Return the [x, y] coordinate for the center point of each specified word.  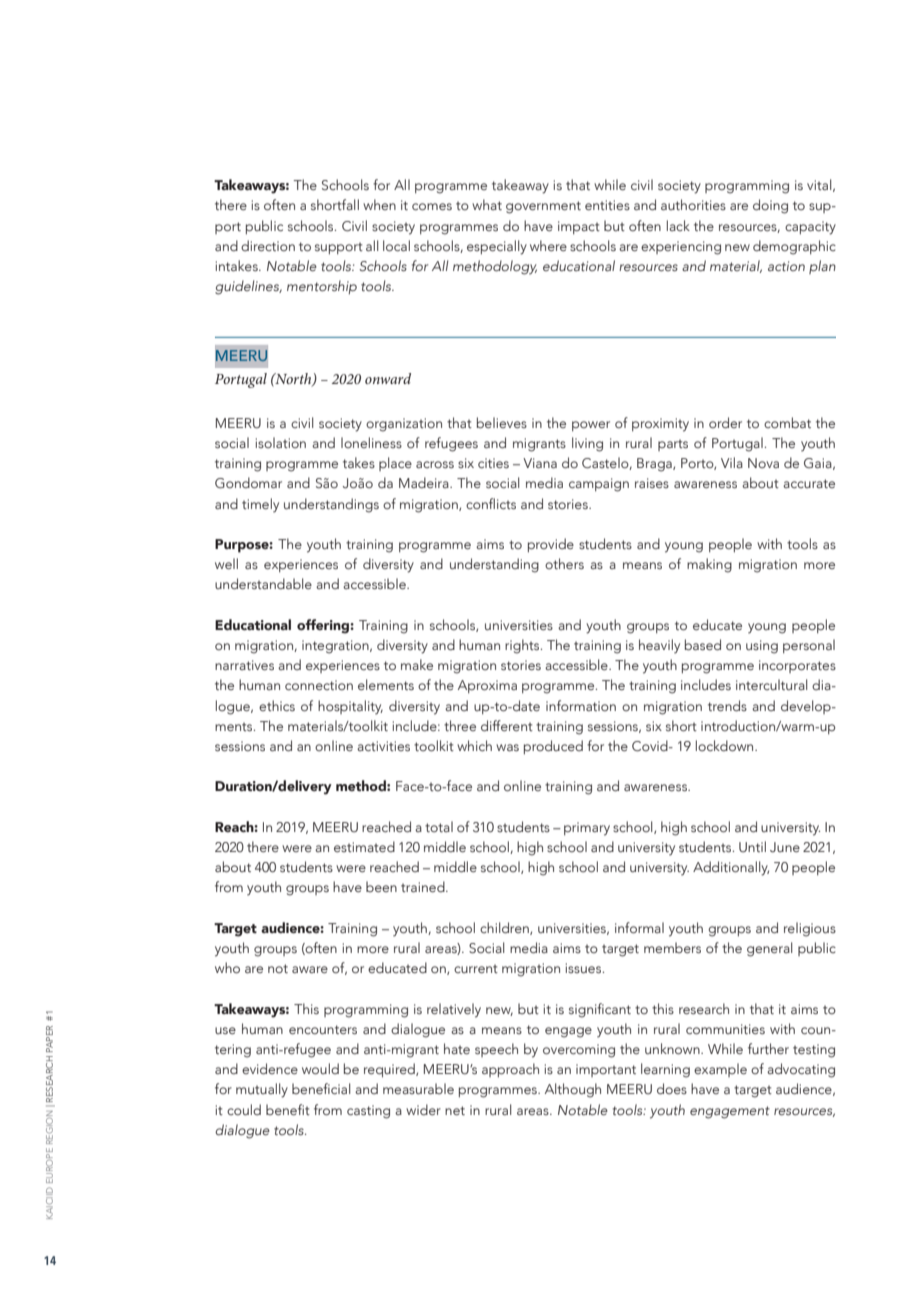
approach [510, 1070]
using [762, 647]
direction [268, 245]
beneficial [321, 1088]
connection [319, 685]
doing [770, 206]
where [548, 245]
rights [523, 646]
